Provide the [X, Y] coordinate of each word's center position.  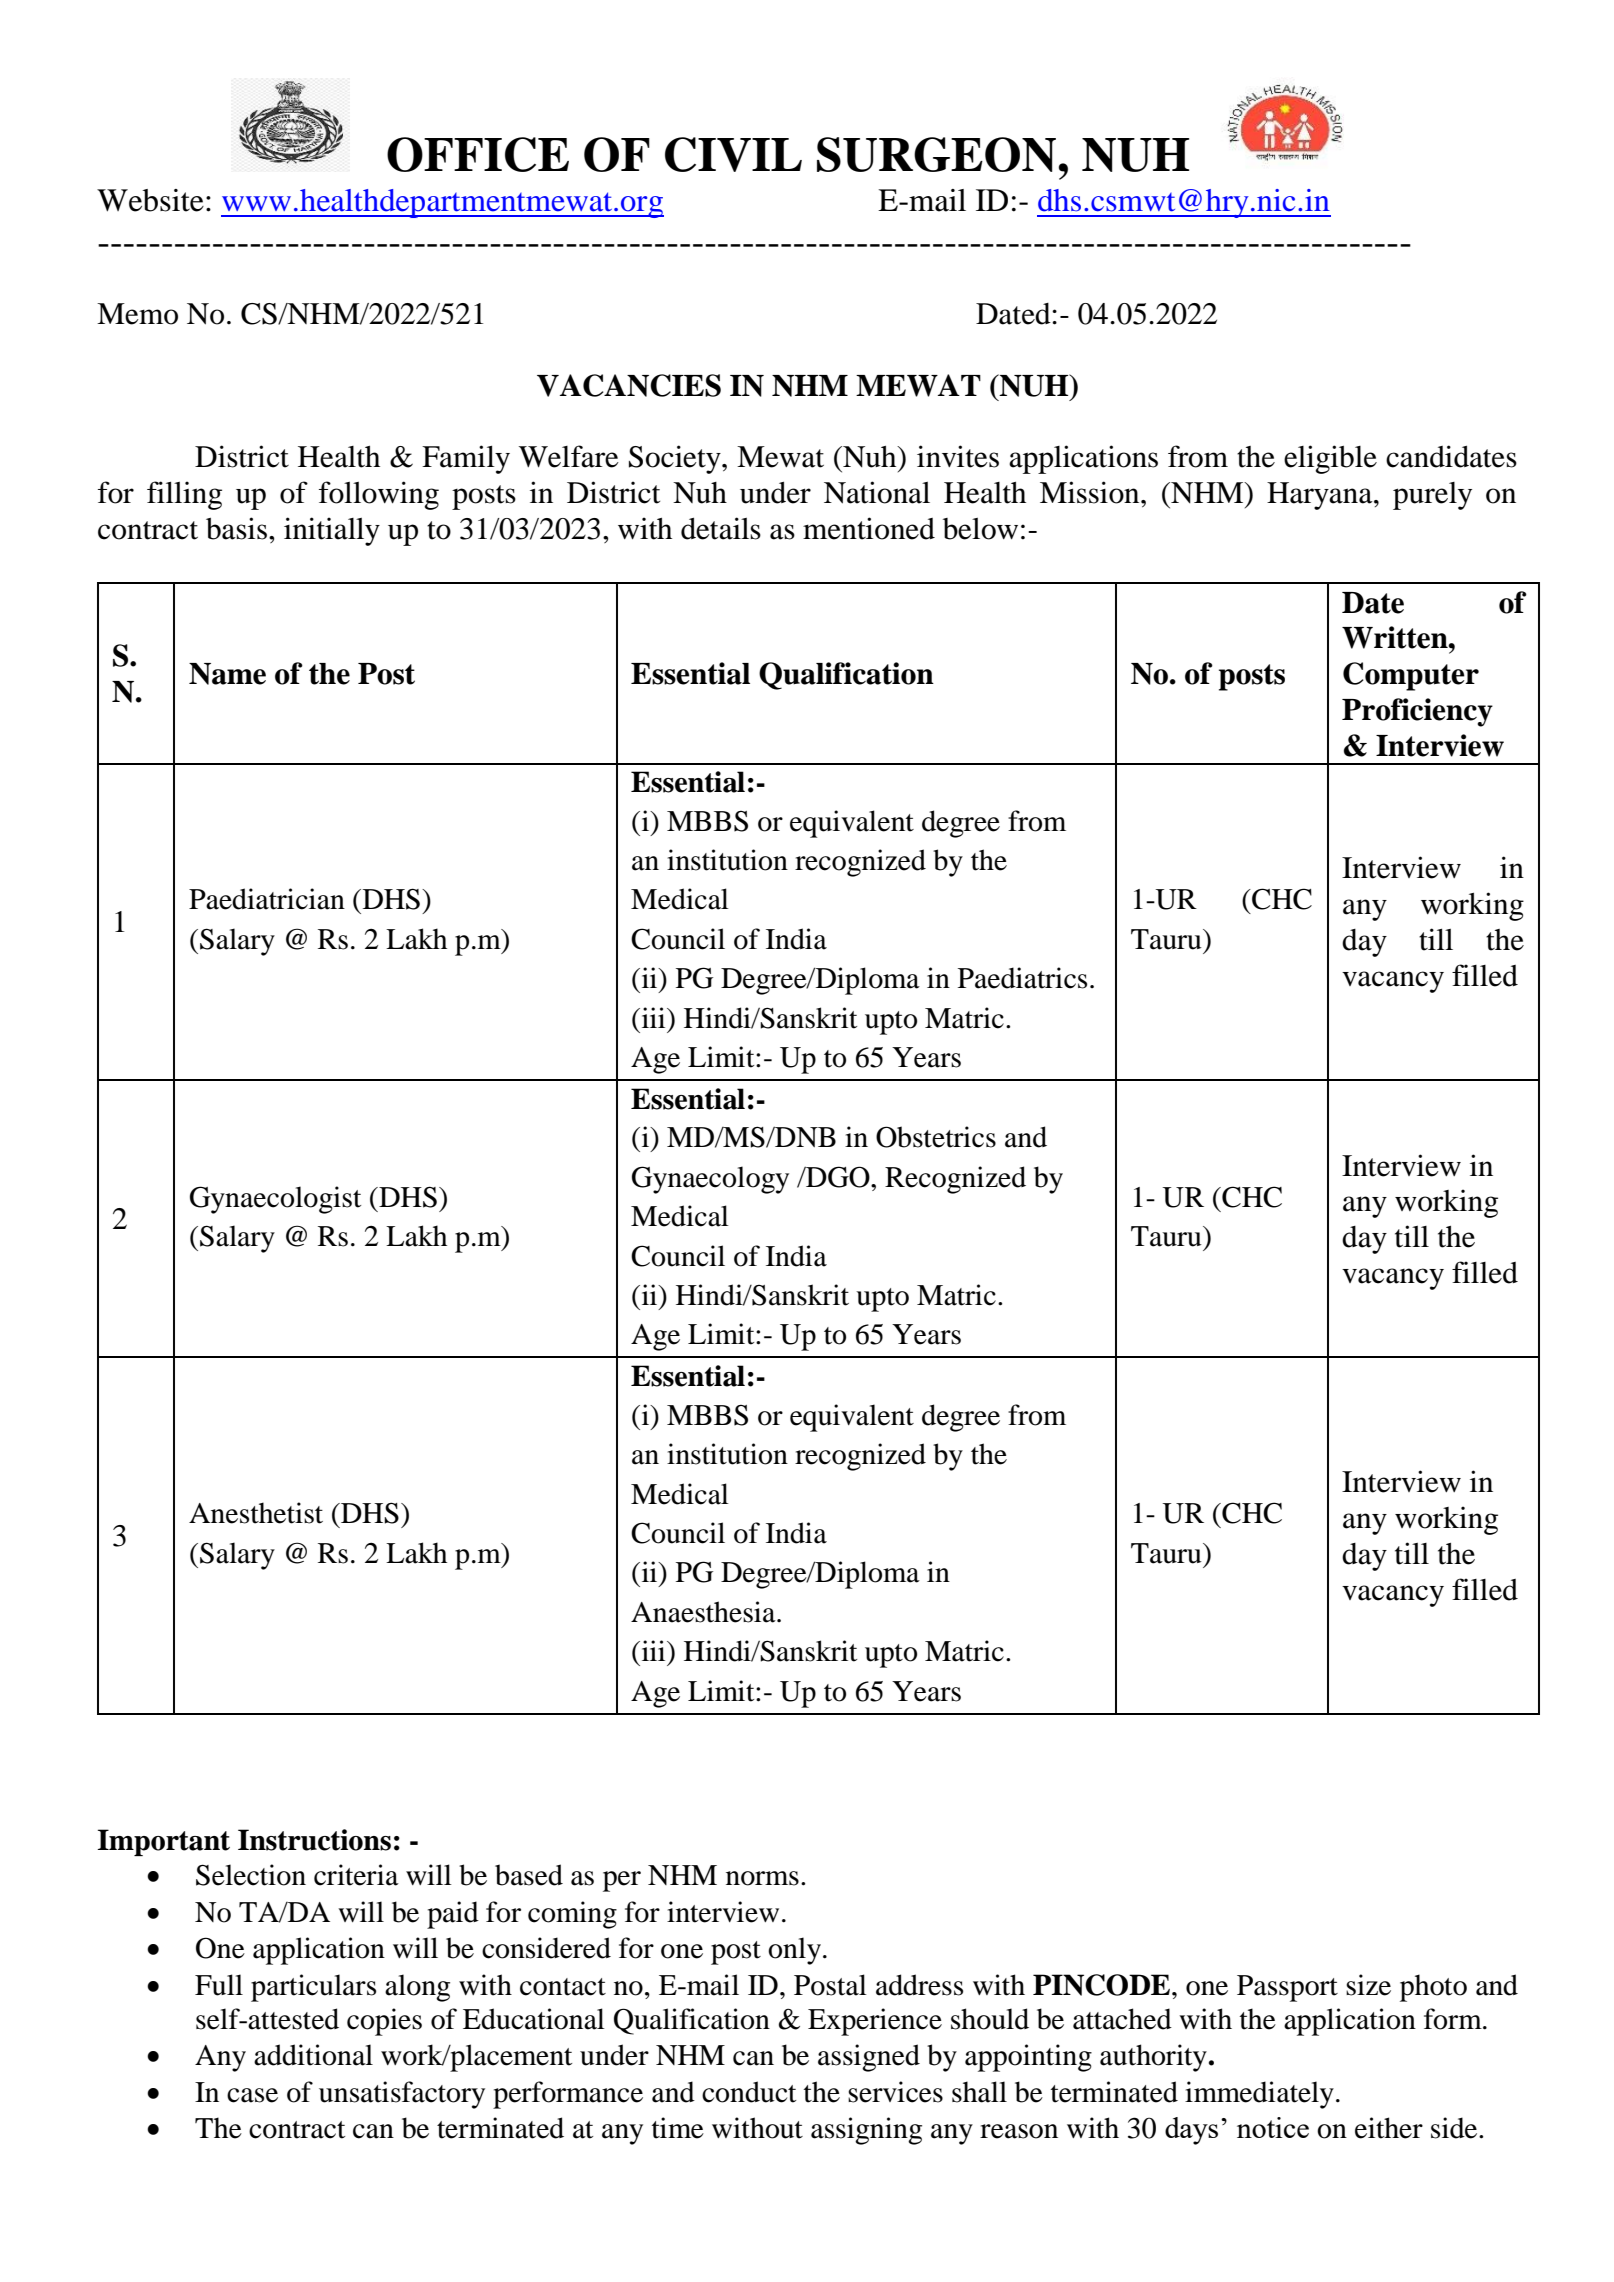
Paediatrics [1022, 978]
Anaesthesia [704, 1612]
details [721, 528]
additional [313, 2055]
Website [150, 200]
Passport [1287, 1988]
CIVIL [733, 154]
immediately [1259, 2095]
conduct [749, 2092]
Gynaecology [710, 1180]
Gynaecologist [275, 1200]
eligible [1330, 459]
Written [1396, 637]
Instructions [314, 1840]
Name [227, 674]
